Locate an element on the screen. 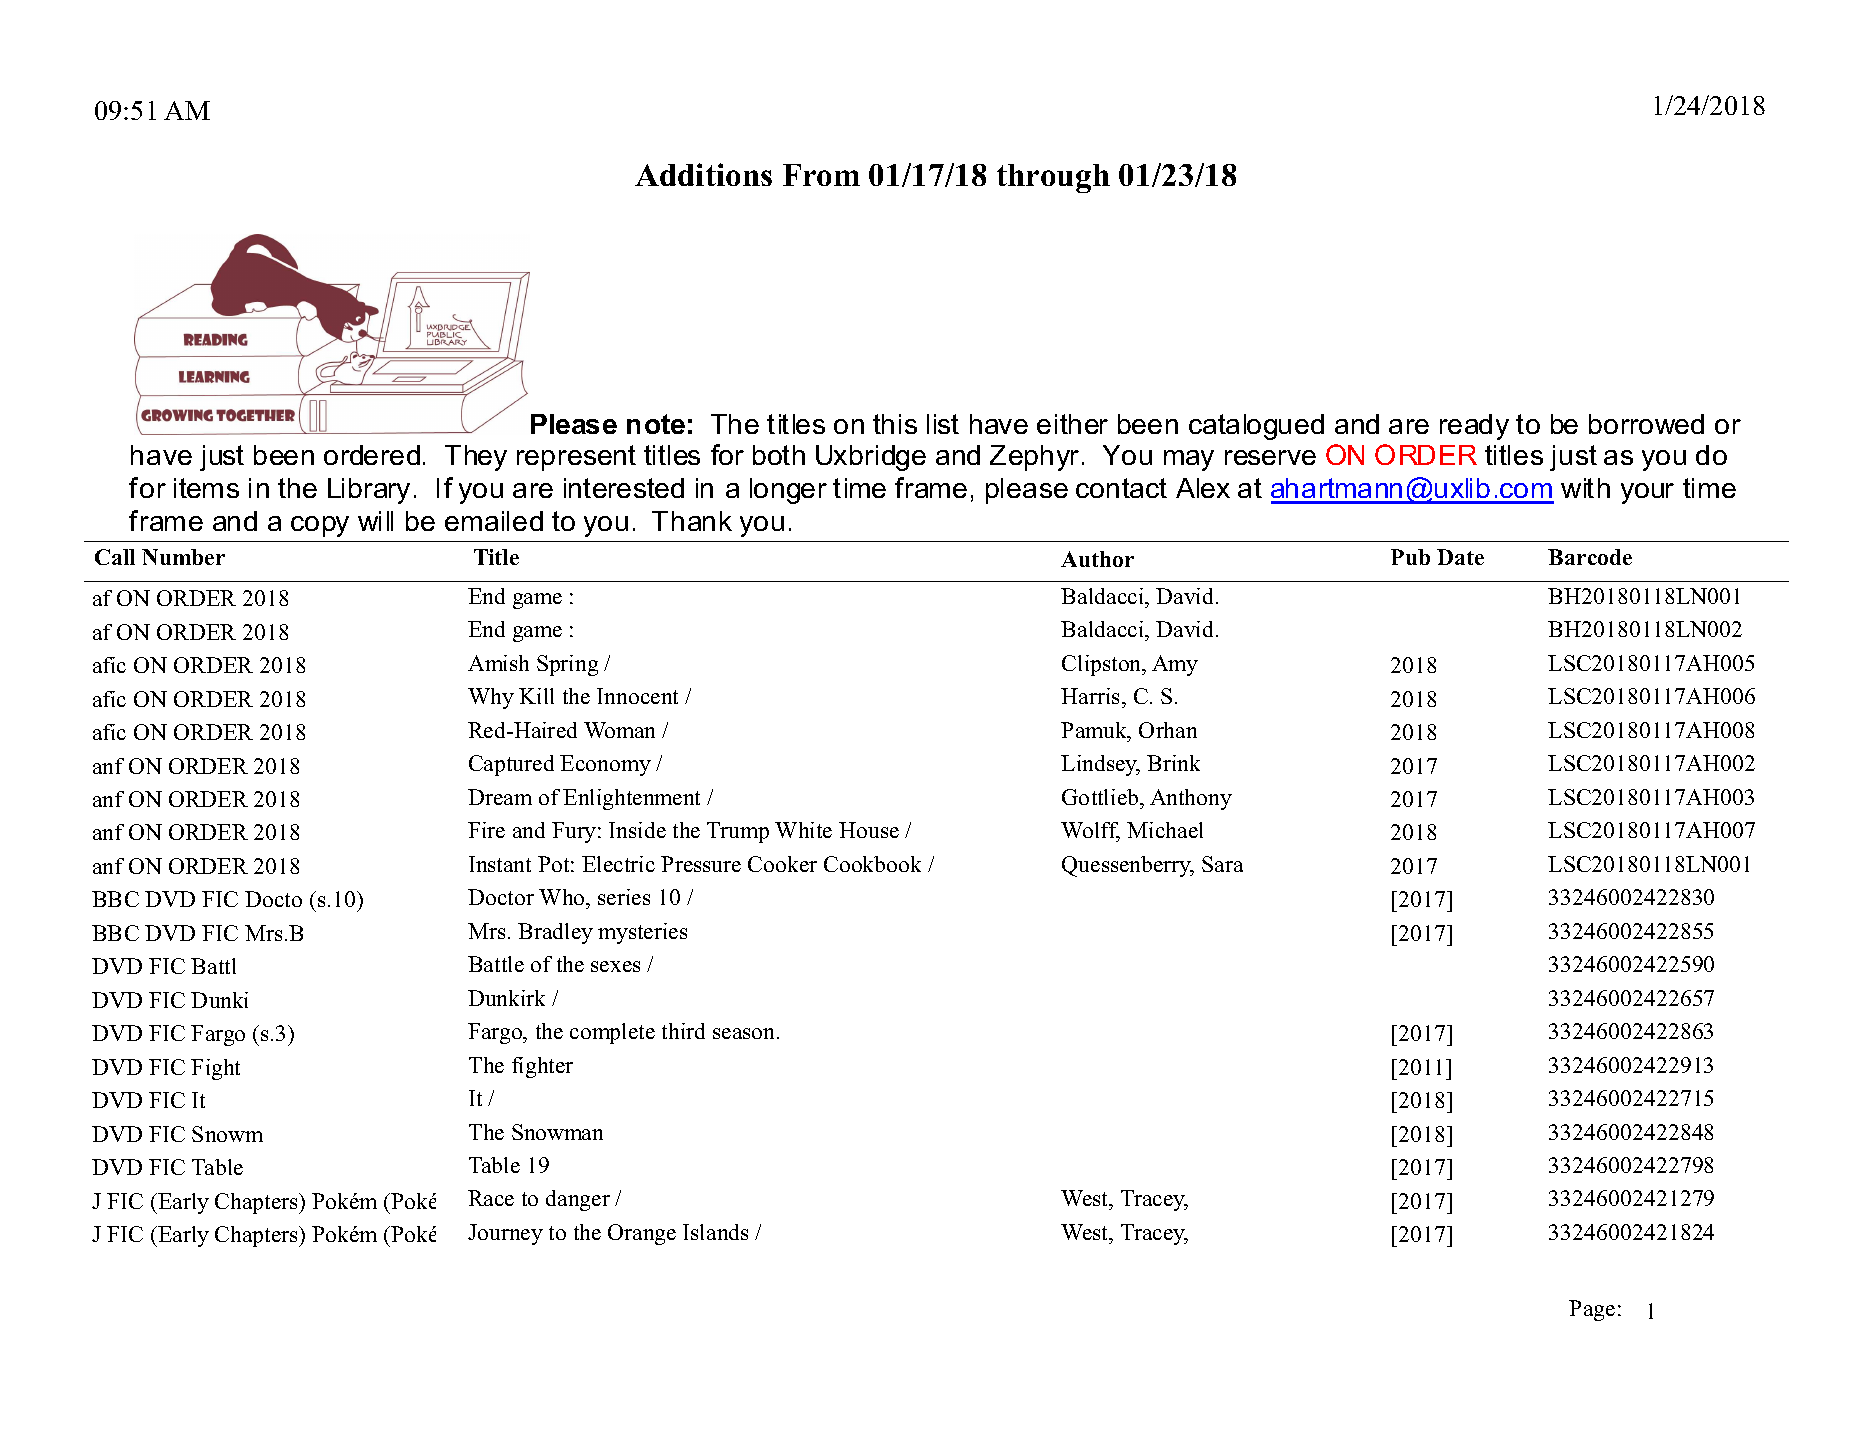 The height and width of the screenshot is (1447, 1873). From is located at coordinates (821, 175).
